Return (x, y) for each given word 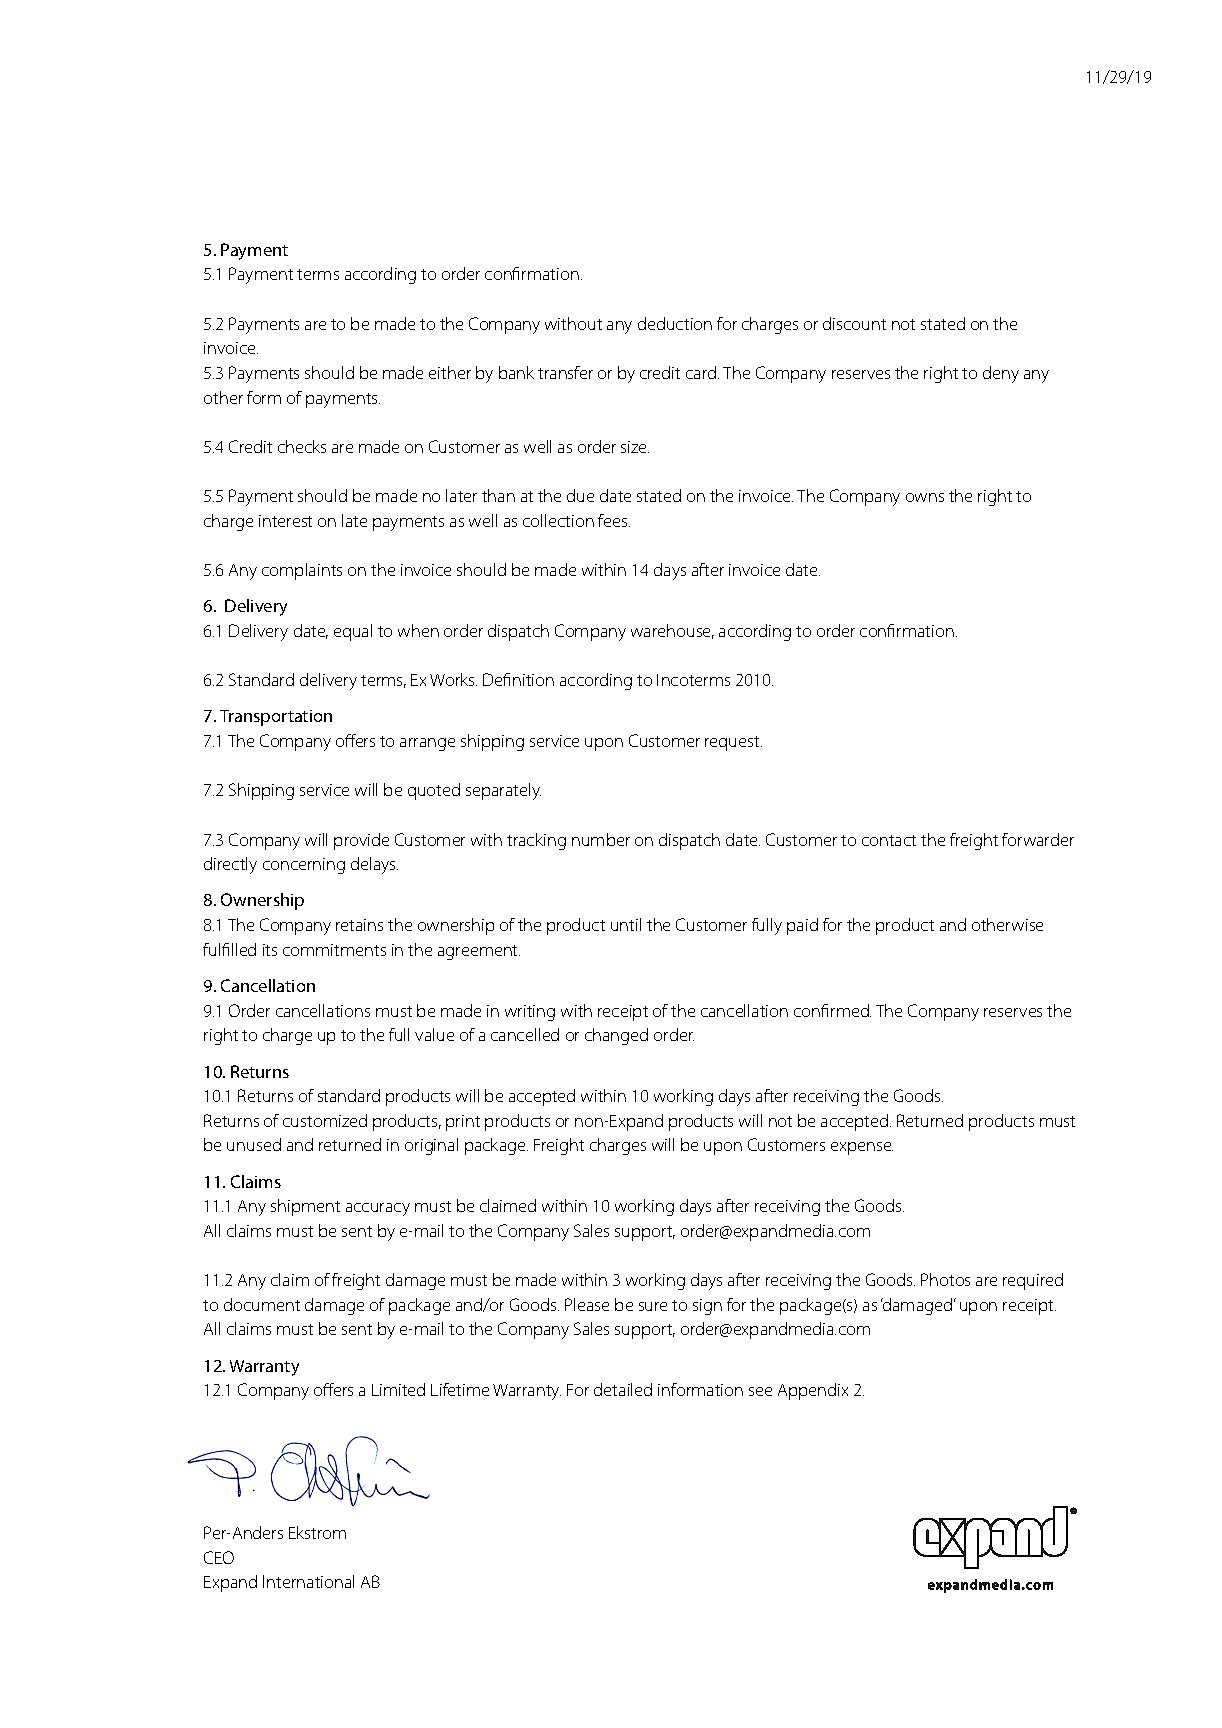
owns (925, 497)
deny (1001, 374)
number (601, 839)
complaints (302, 571)
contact (889, 840)
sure (653, 1306)
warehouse (672, 631)
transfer (565, 372)
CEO (219, 1557)
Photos (945, 1279)
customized (325, 1120)
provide (361, 841)
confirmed (832, 1010)
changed (616, 1036)
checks (302, 446)
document (262, 1304)
